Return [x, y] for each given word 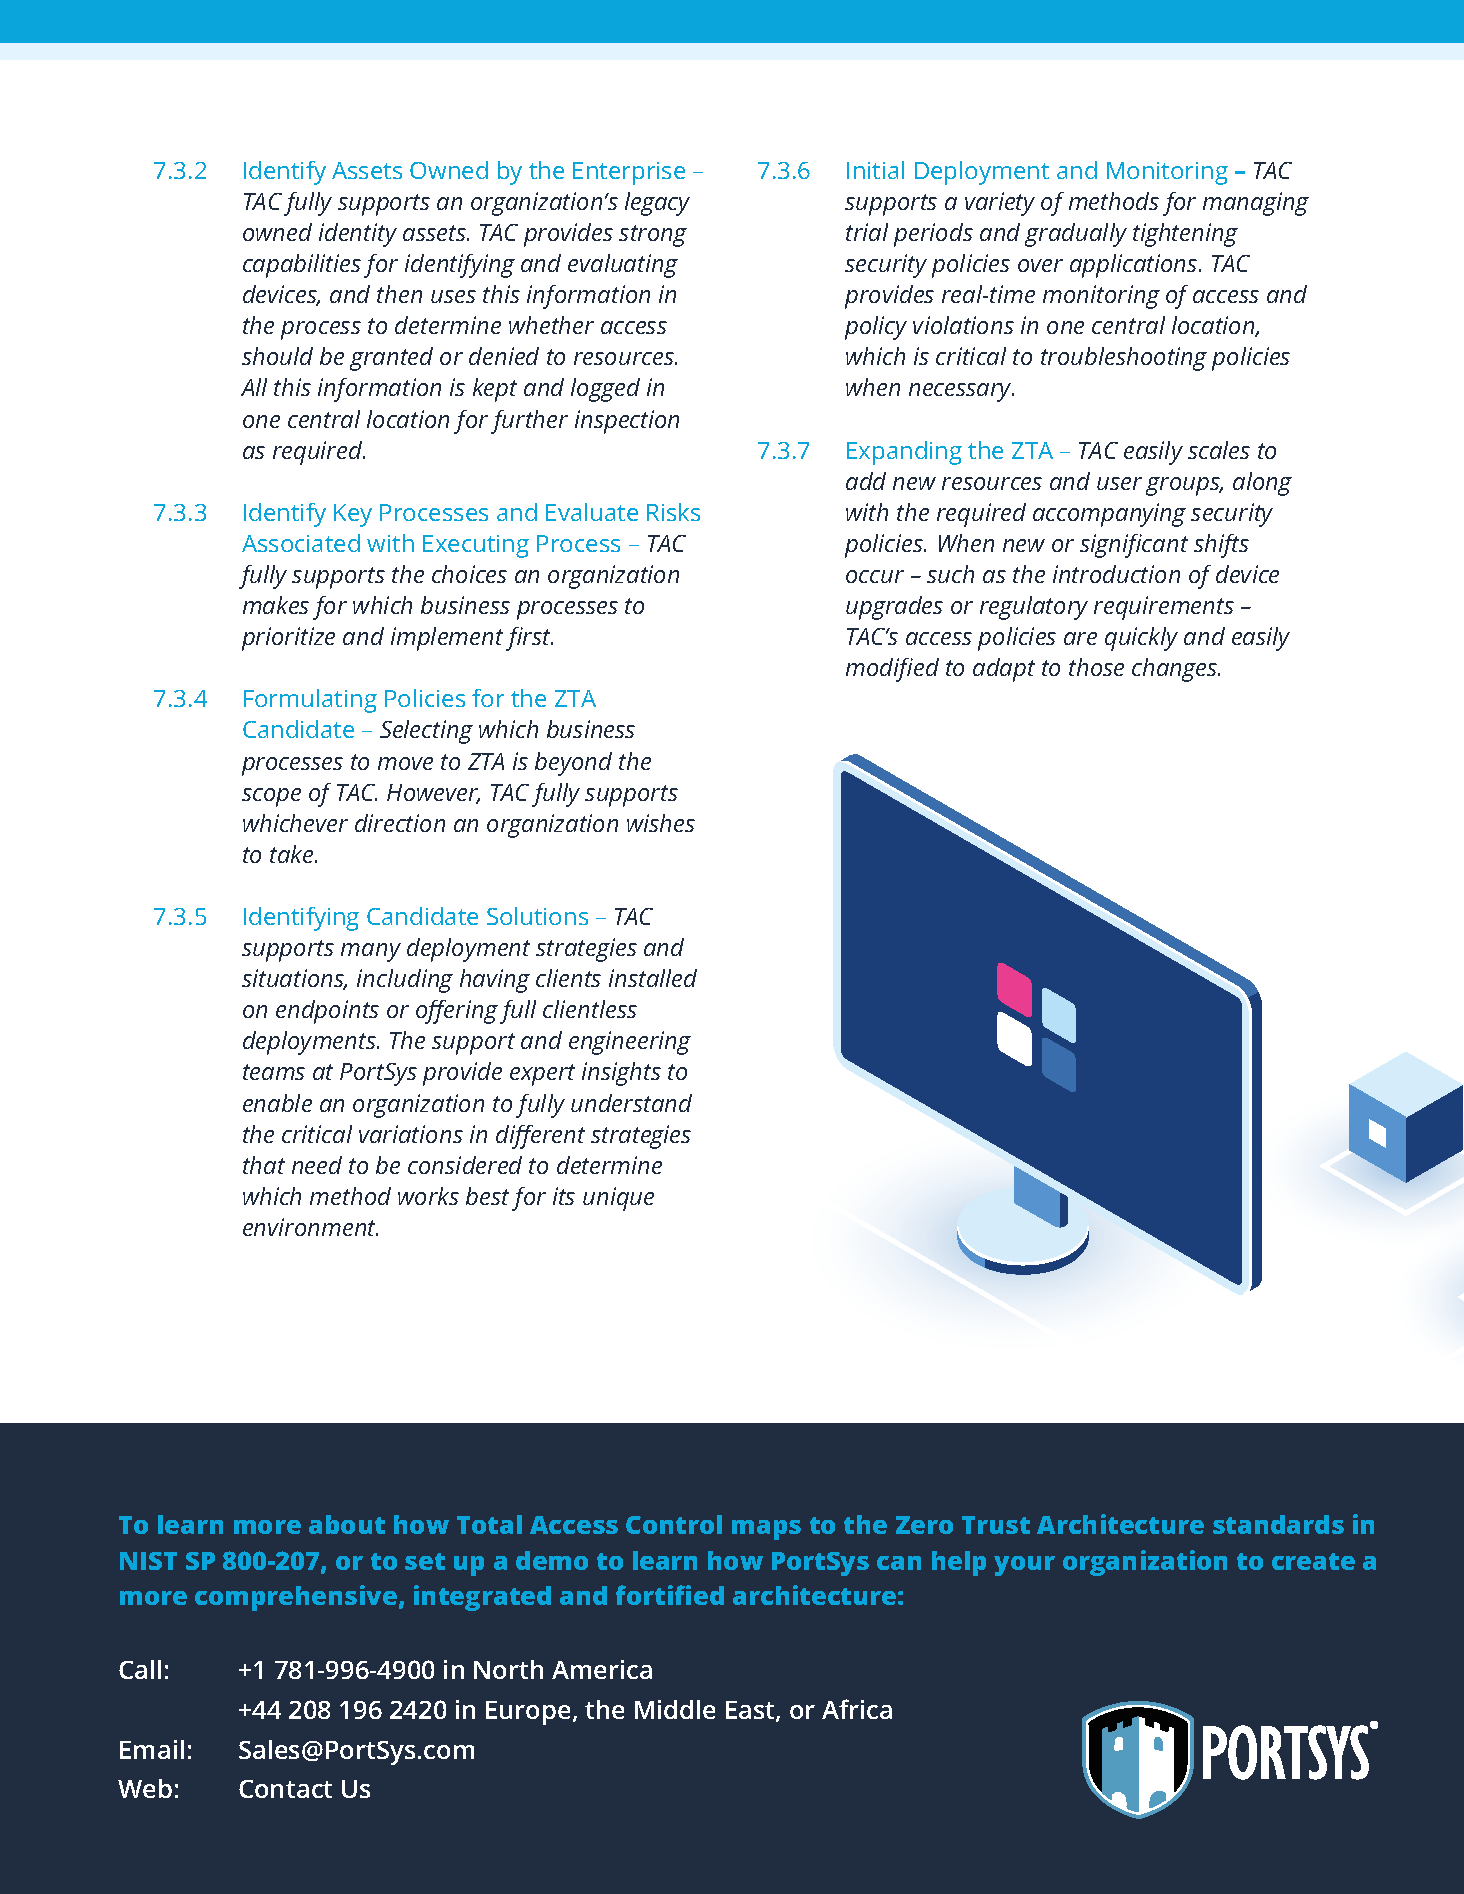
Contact [285, 1789]
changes [1176, 670]
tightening [1185, 235]
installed [653, 978]
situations [294, 979]
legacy [657, 204]
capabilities [302, 266]
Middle [675, 1709]
